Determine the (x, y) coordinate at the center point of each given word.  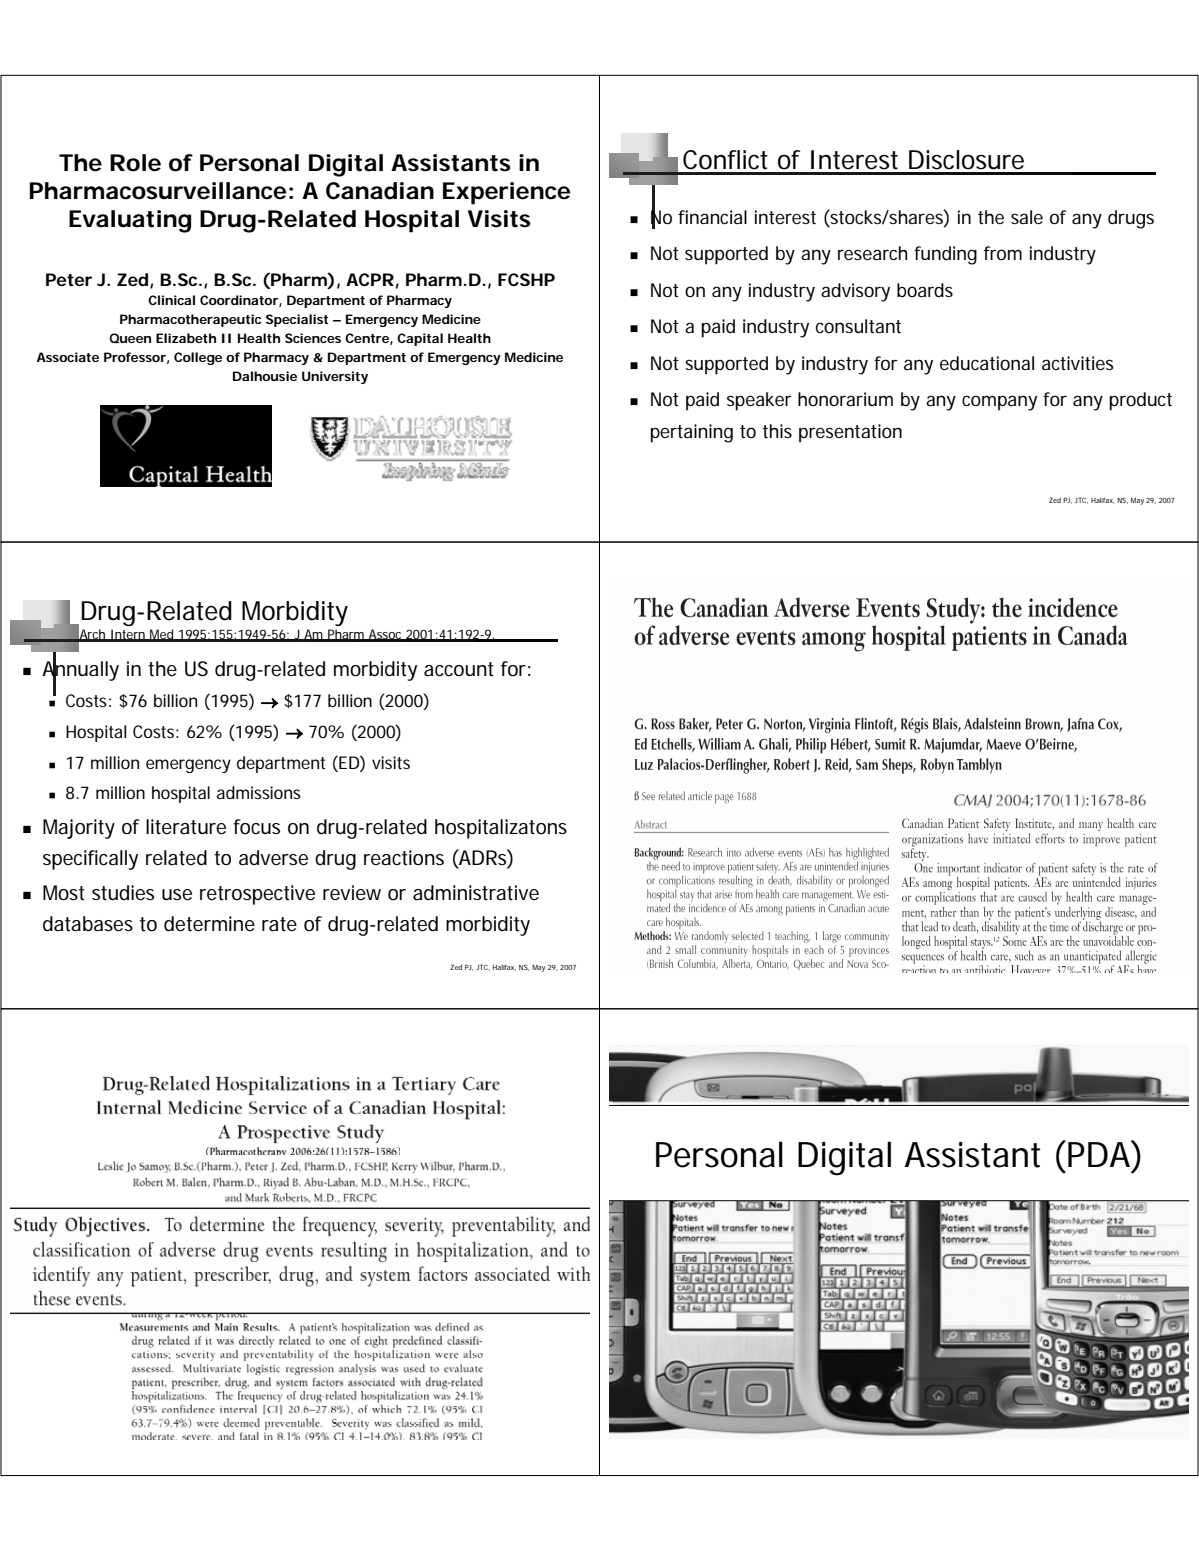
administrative (476, 893)
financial (712, 217)
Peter (69, 279)
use (177, 895)
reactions (404, 858)
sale (1027, 217)
